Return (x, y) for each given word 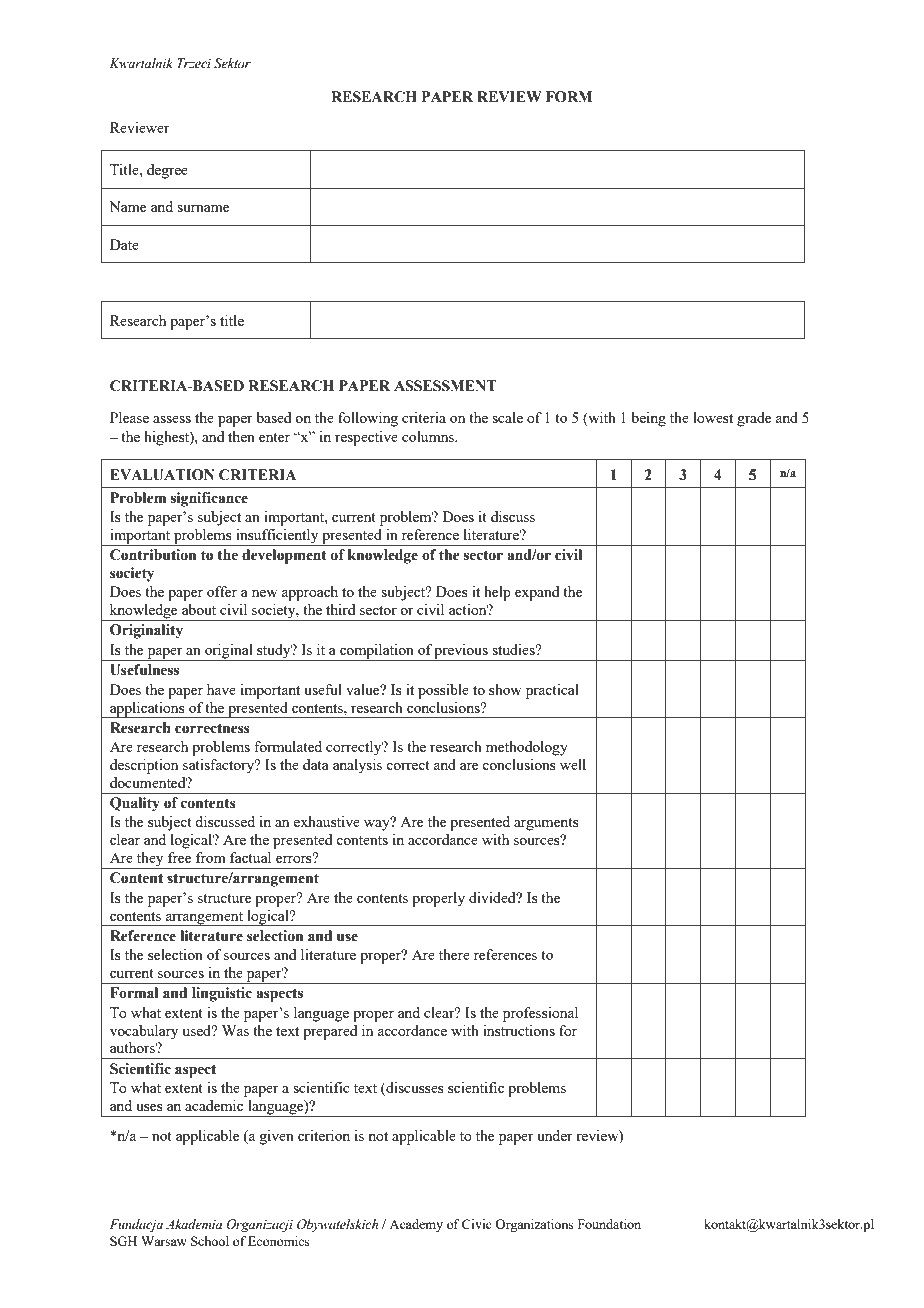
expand (537, 593)
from (211, 857)
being (648, 419)
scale (507, 417)
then (241, 436)
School (210, 1241)
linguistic (222, 994)
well (573, 764)
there (454, 954)
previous (461, 652)
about (199, 609)
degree (167, 171)
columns (429, 436)
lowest (713, 417)
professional (540, 1014)
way (378, 824)
